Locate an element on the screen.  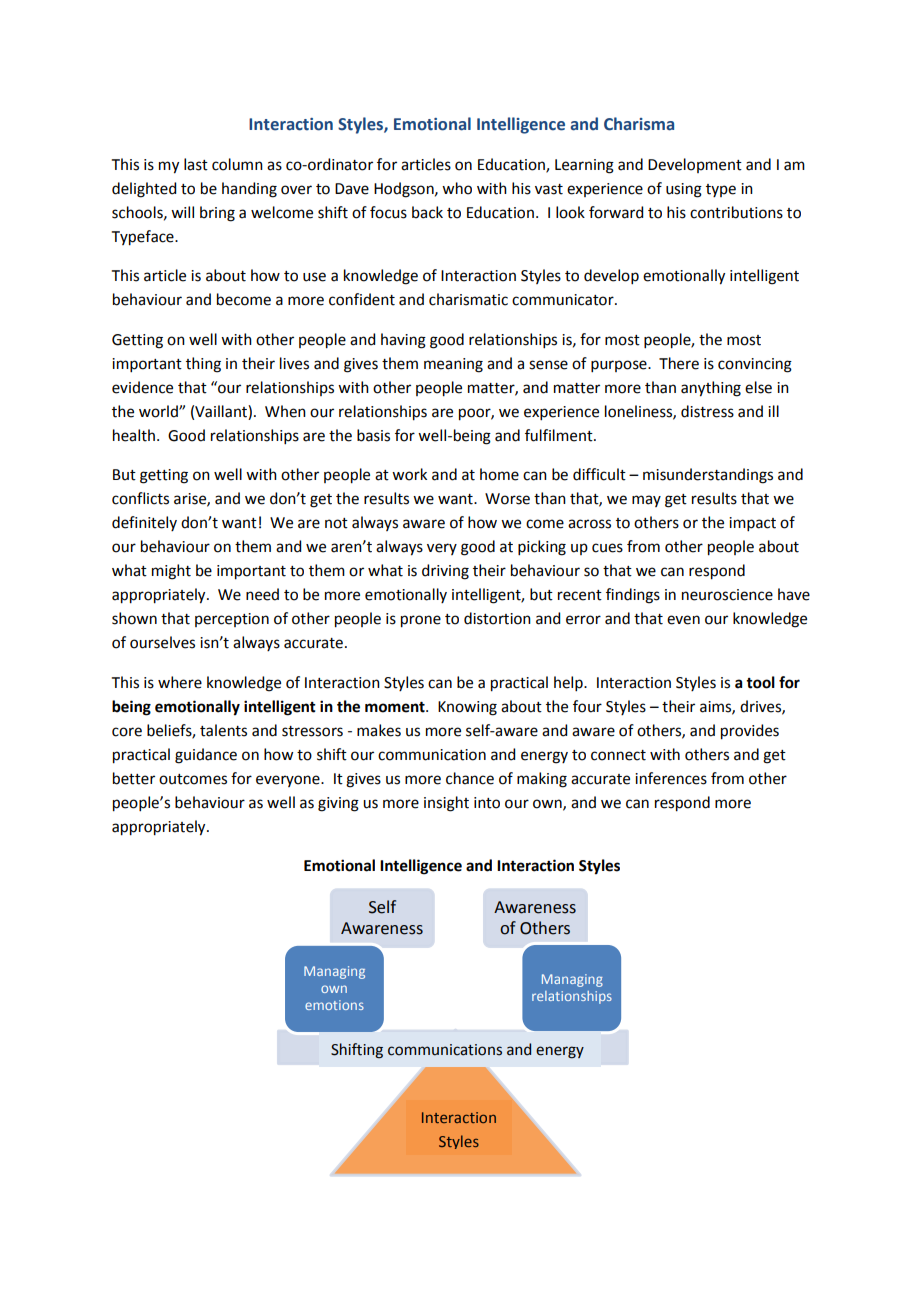
driving is located at coordinates (445, 572).
